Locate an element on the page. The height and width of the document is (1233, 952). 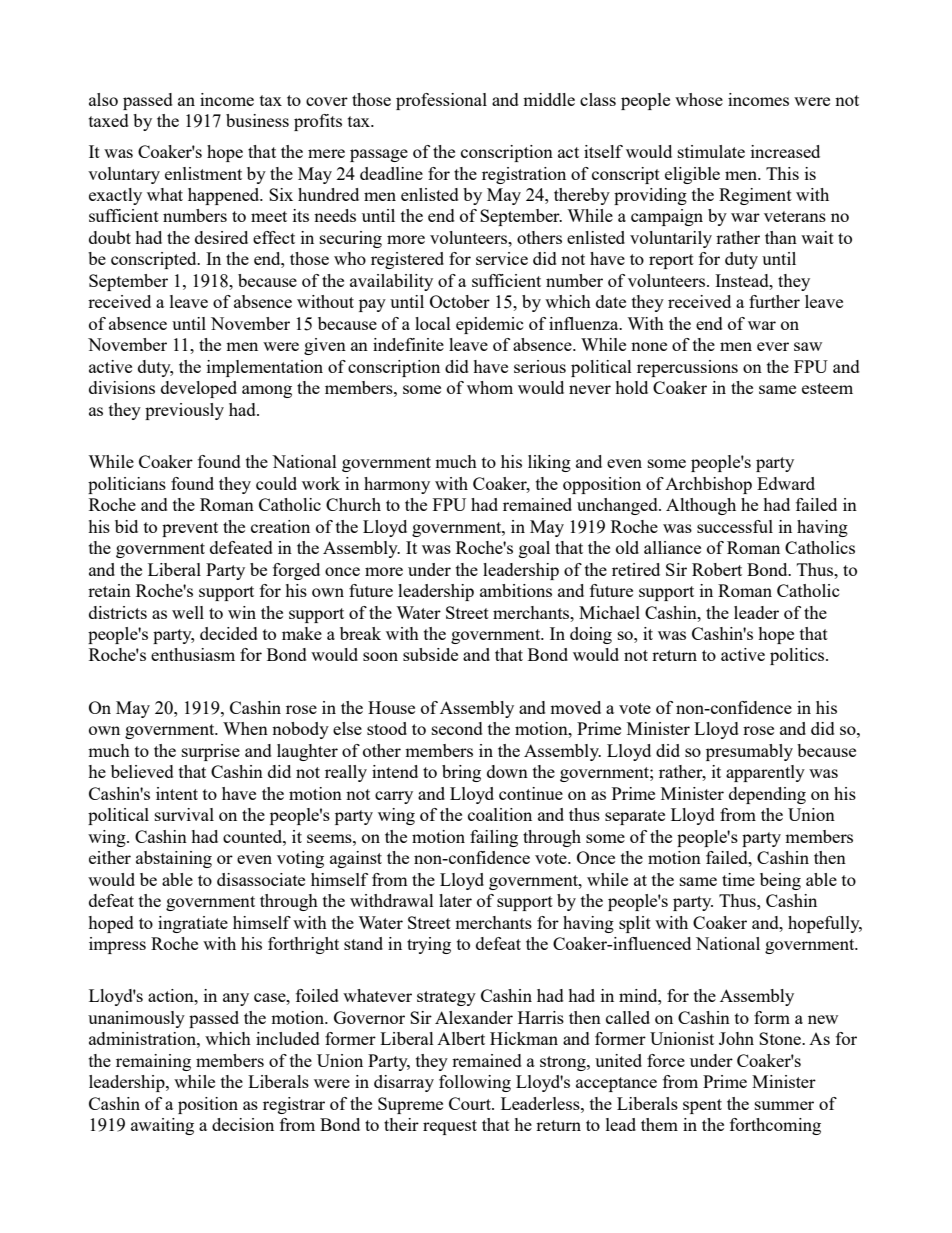
Court is located at coordinates (471, 1103).
